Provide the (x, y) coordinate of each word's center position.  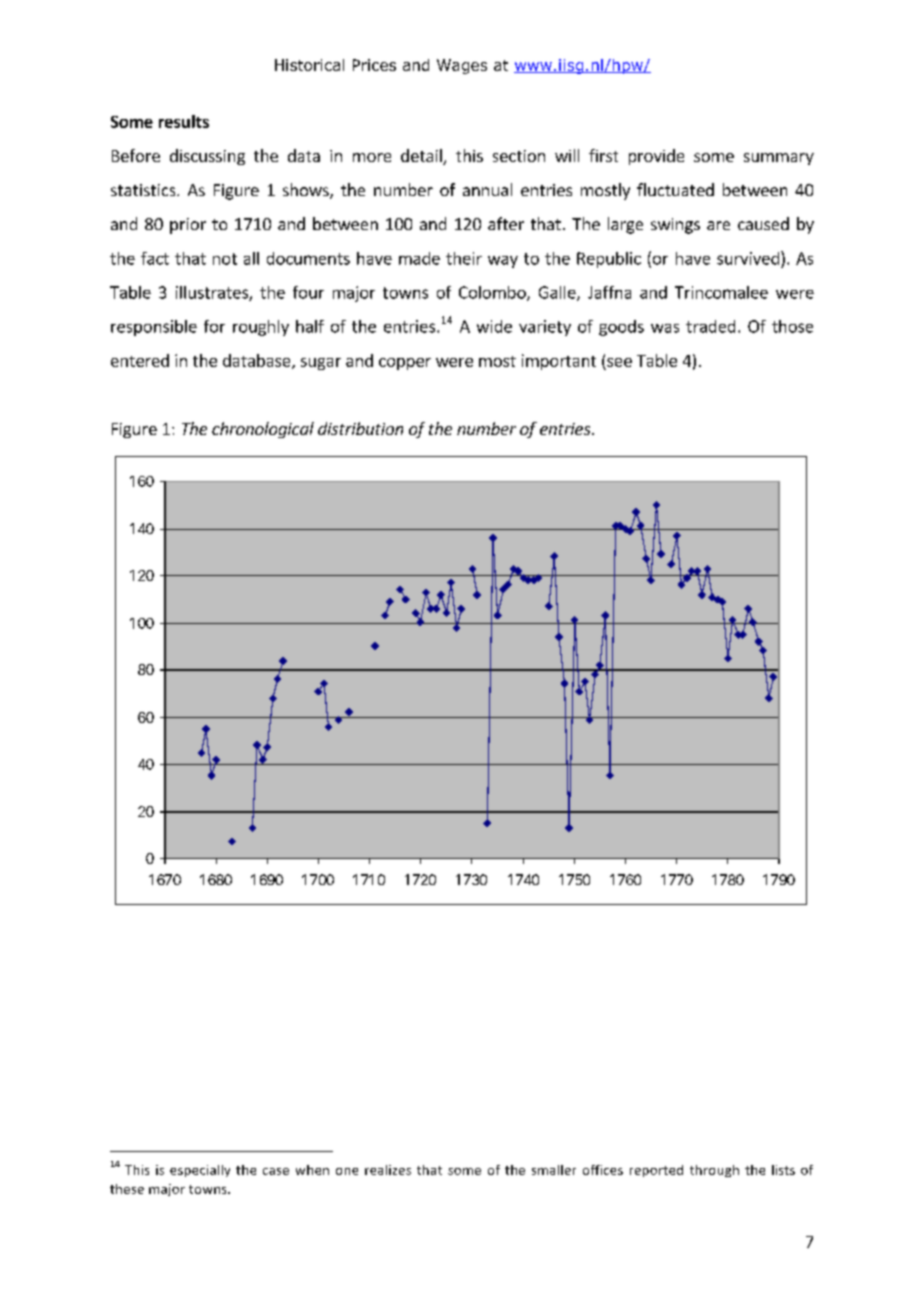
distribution (360, 428)
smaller (554, 1170)
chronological (263, 430)
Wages (462, 66)
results (184, 121)
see (619, 362)
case (276, 1171)
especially (200, 1171)
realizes (388, 1170)
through (714, 1171)
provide (656, 157)
